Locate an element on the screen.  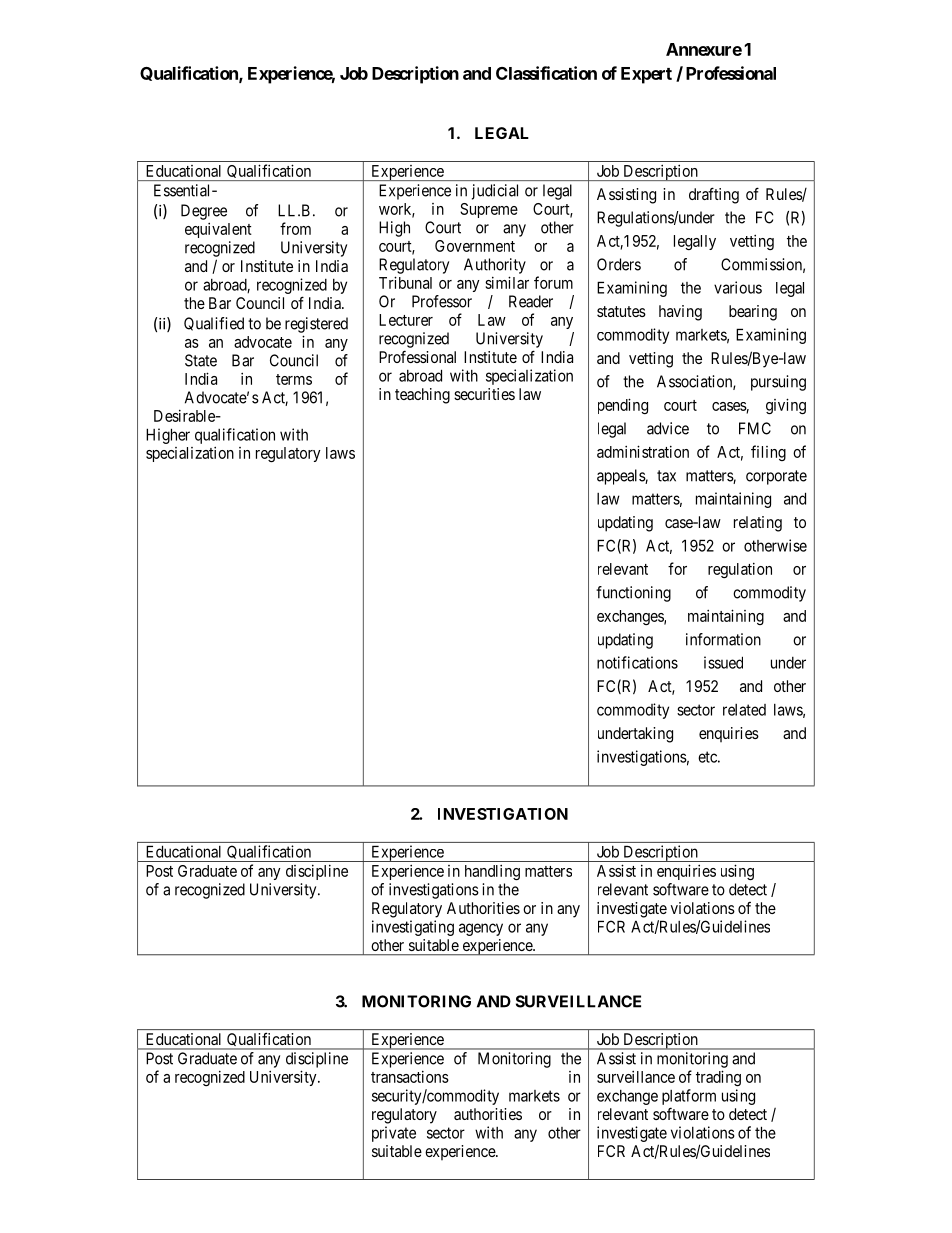
teaching is located at coordinates (422, 396).
